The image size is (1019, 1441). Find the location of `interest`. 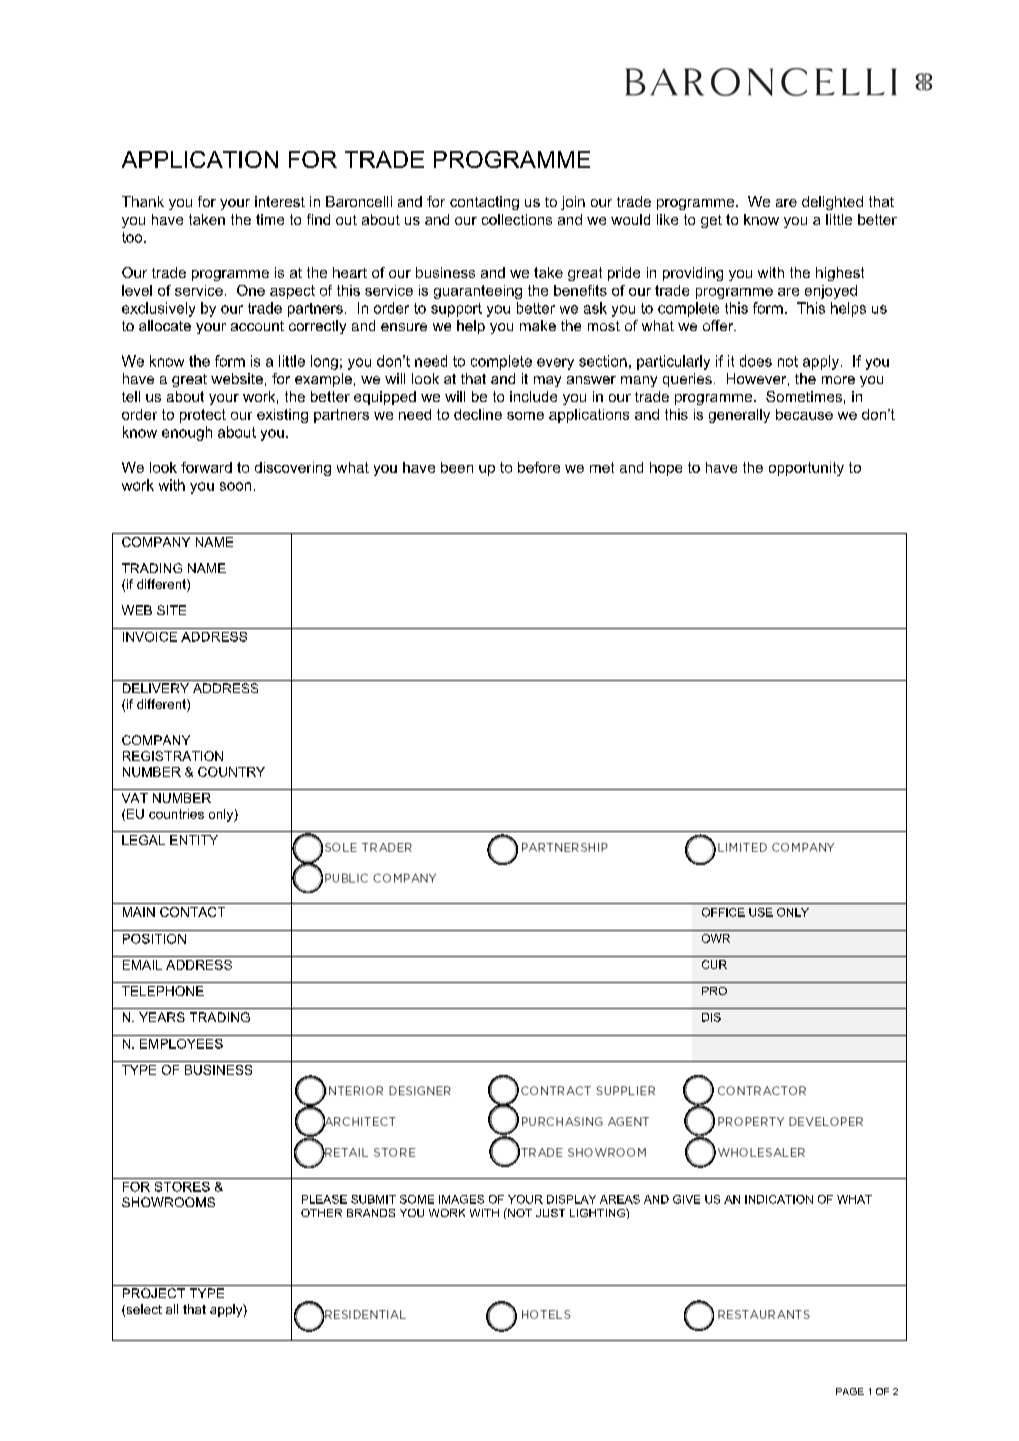

interest is located at coordinates (280, 201).
